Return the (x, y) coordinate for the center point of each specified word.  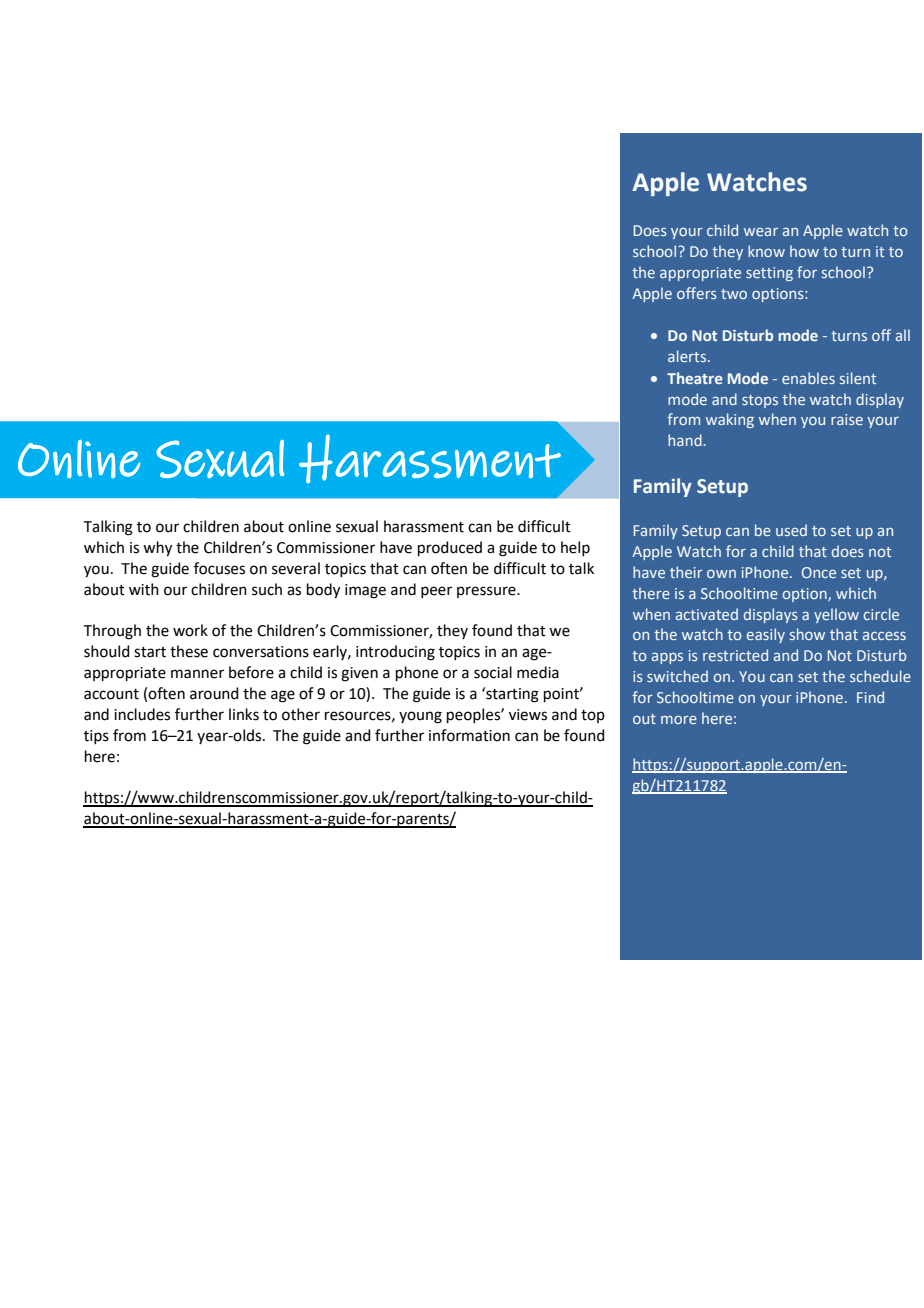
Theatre (695, 378)
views (528, 715)
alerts (688, 356)
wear (761, 232)
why (157, 549)
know (766, 251)
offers (697, 293)
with (144, 589)
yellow (836, 615)
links (244, 714)
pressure (487, 592)
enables (808, 378)
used (791, 530)
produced (450, 548)
